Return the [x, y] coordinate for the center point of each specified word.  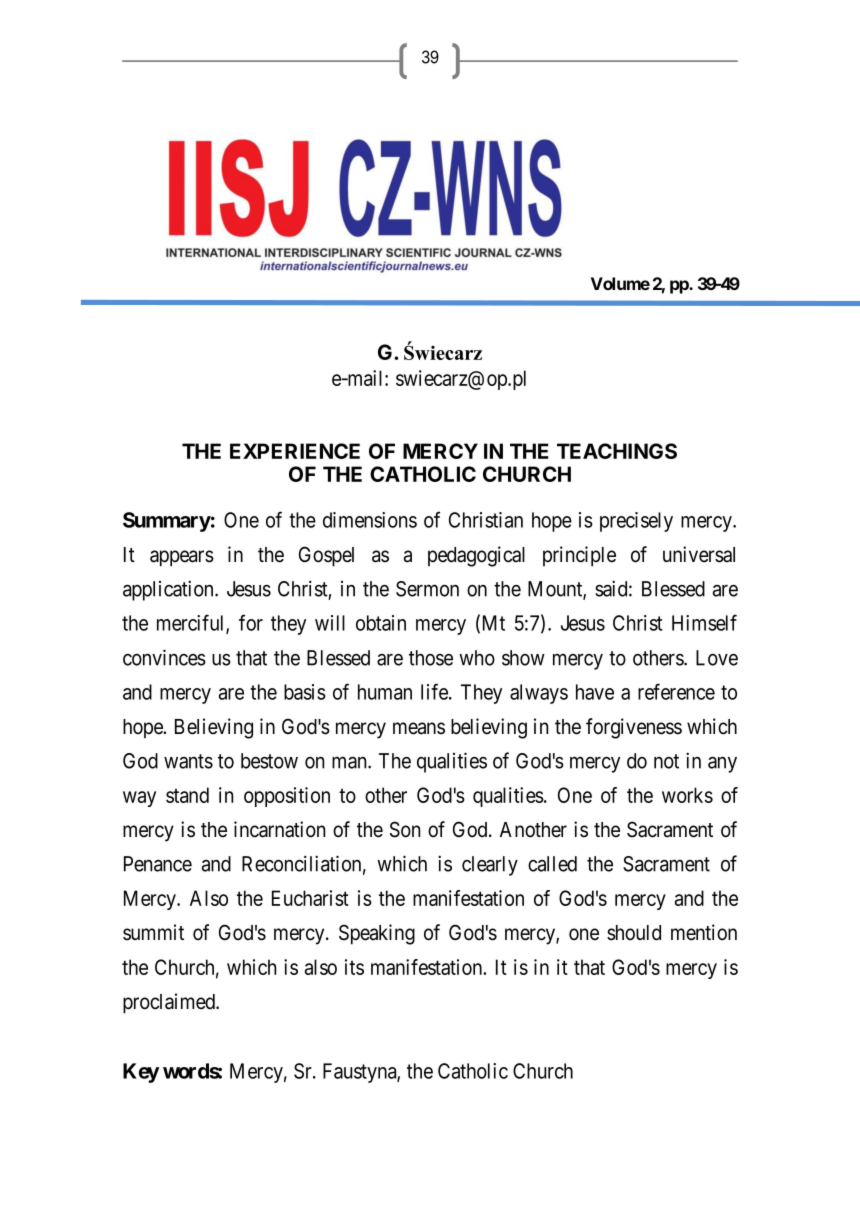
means [419, 728]
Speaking [377, 934]
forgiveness [634, 728]
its [354, 967]
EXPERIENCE [295, 451]
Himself [704, 622]
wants [188, 761]
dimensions [370, 520]
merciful [192, 623]
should [634, 933]
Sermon [427, 589]
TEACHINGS [617, 451]
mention [704, 932]
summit [153, 932]
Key [141, 1073]
